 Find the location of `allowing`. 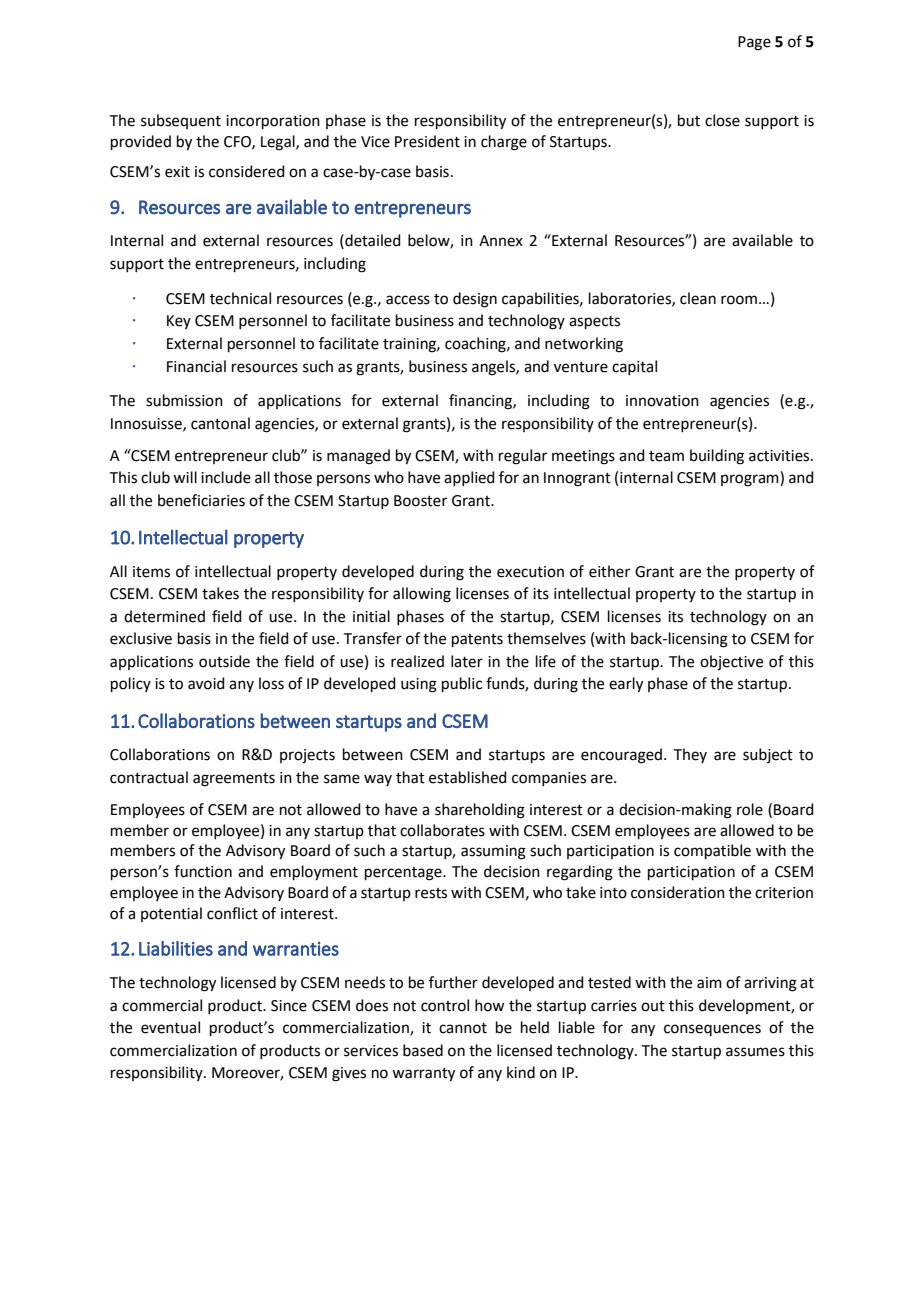

allowing is located at coordinates (422, 595).
